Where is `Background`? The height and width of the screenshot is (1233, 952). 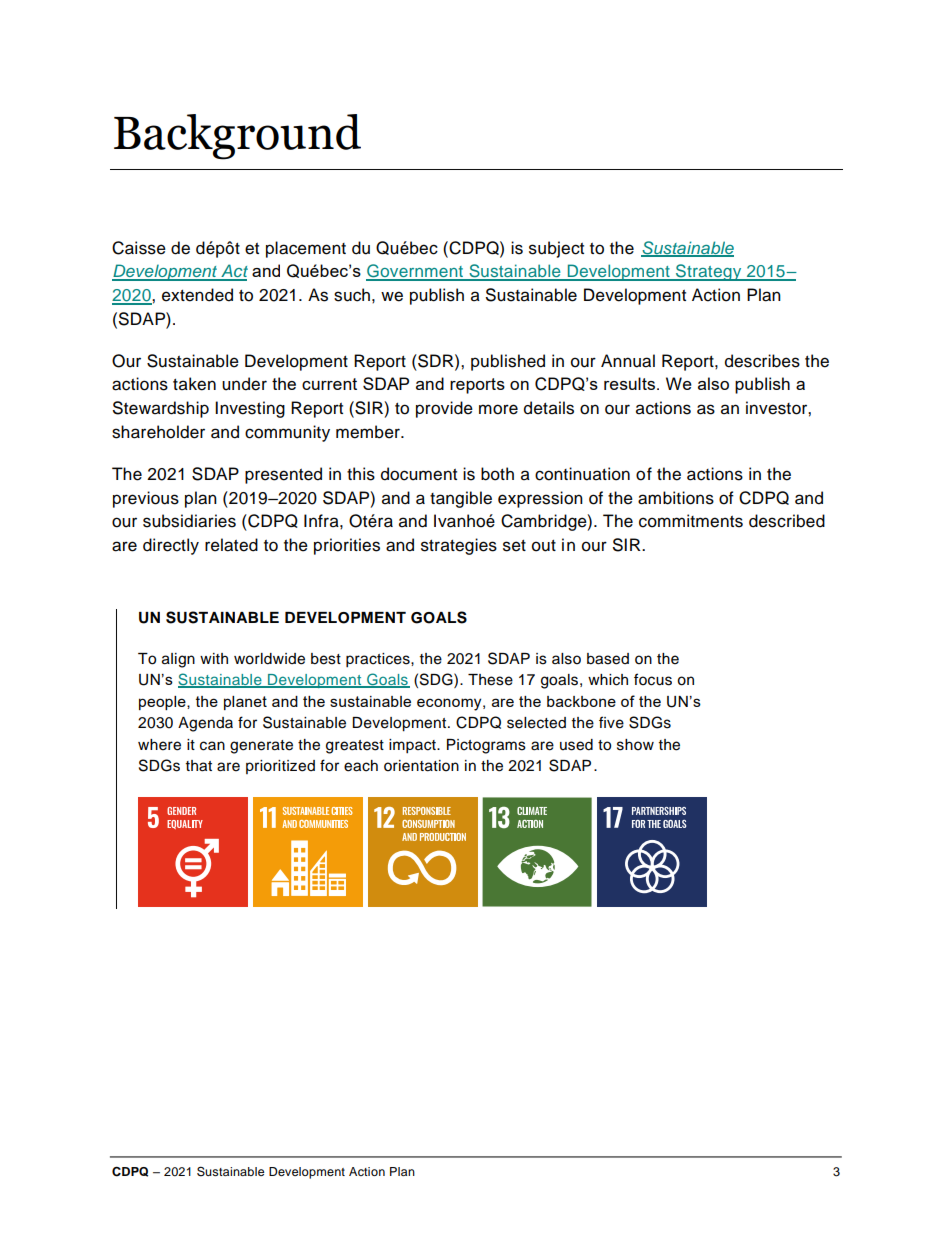 Background is located at coordinates (237, 137).
